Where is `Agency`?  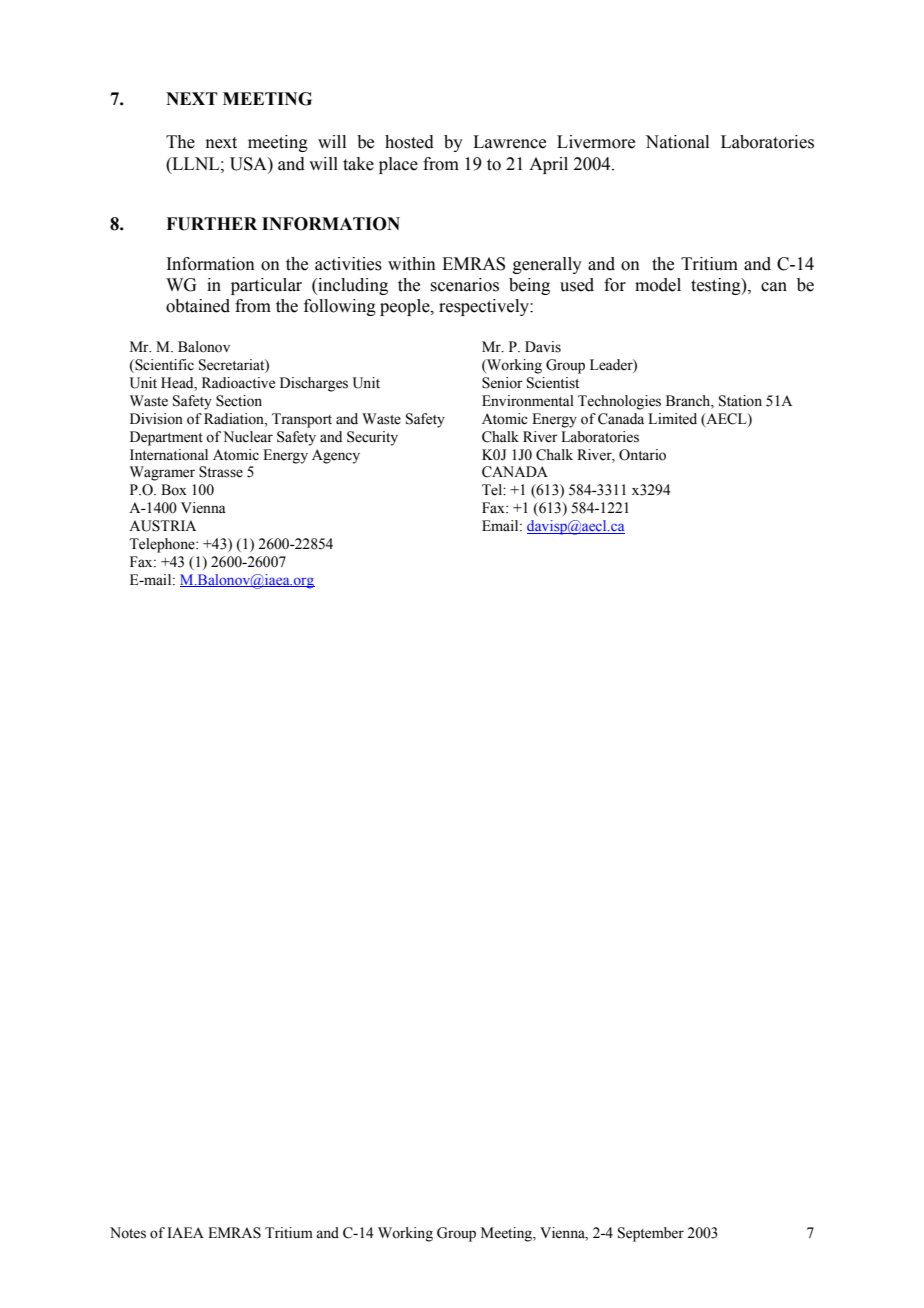
Agency is located at coordinates (336, 456).
